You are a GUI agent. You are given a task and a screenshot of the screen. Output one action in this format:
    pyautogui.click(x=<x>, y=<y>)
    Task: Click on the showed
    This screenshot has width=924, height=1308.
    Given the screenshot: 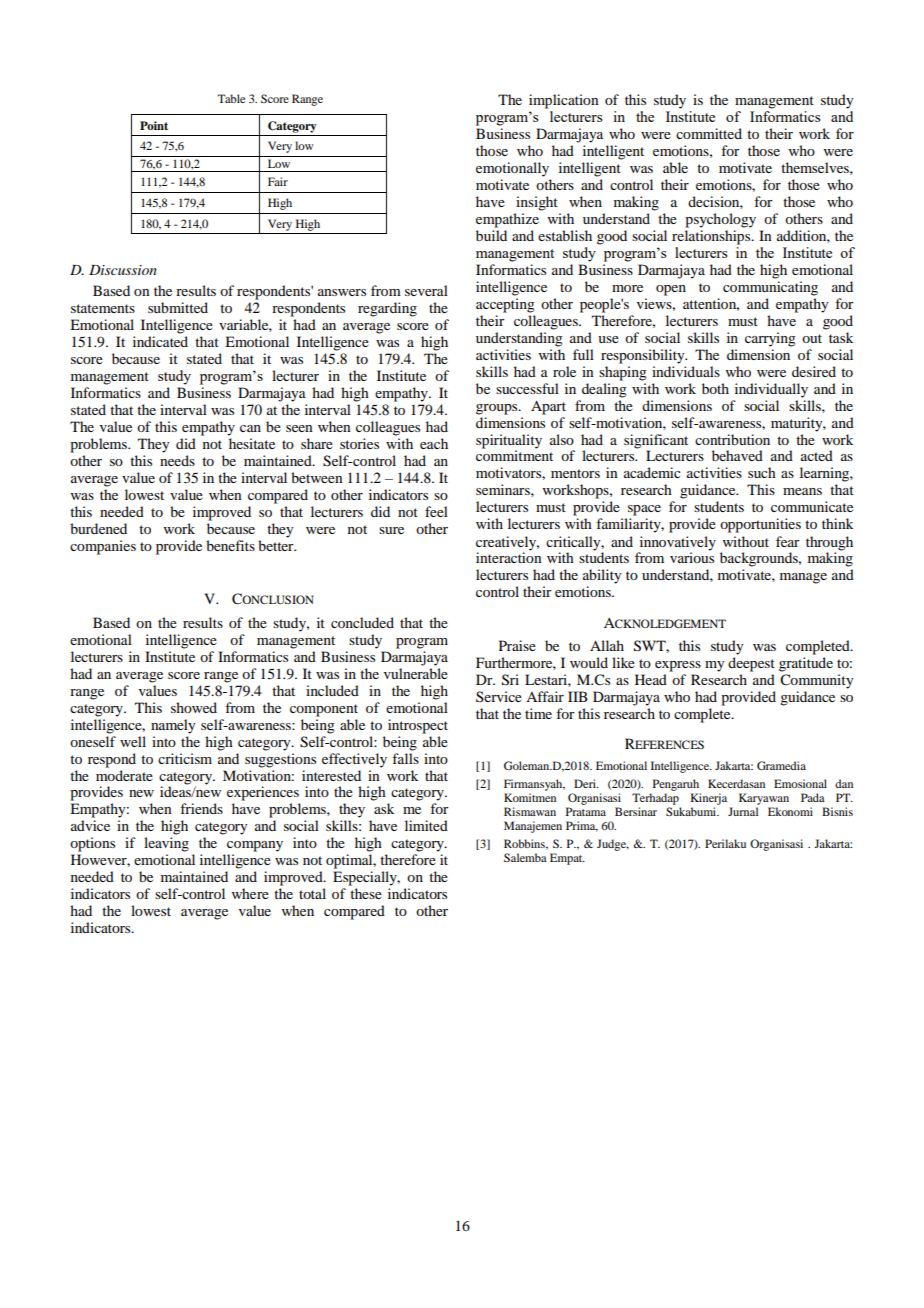 What is the action you would take?
    pyautogui.click(x=194, y=707)
